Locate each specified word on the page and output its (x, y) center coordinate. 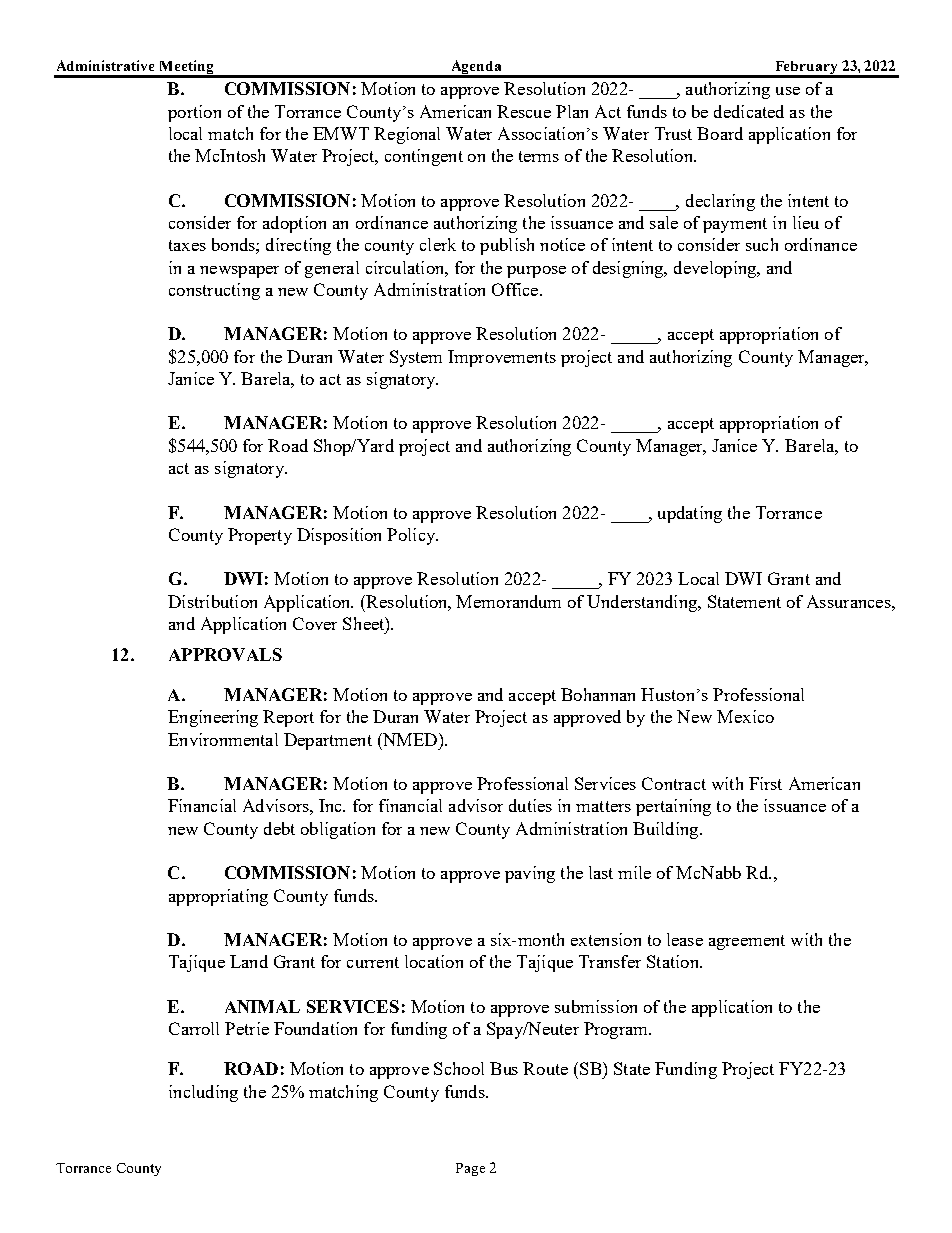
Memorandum (508, 601)
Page (470, 1169)
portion (194, 113)
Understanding (643, 603)
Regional (407, 135)
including (203, 1093)
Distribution (212, 601)
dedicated (749, 111)
